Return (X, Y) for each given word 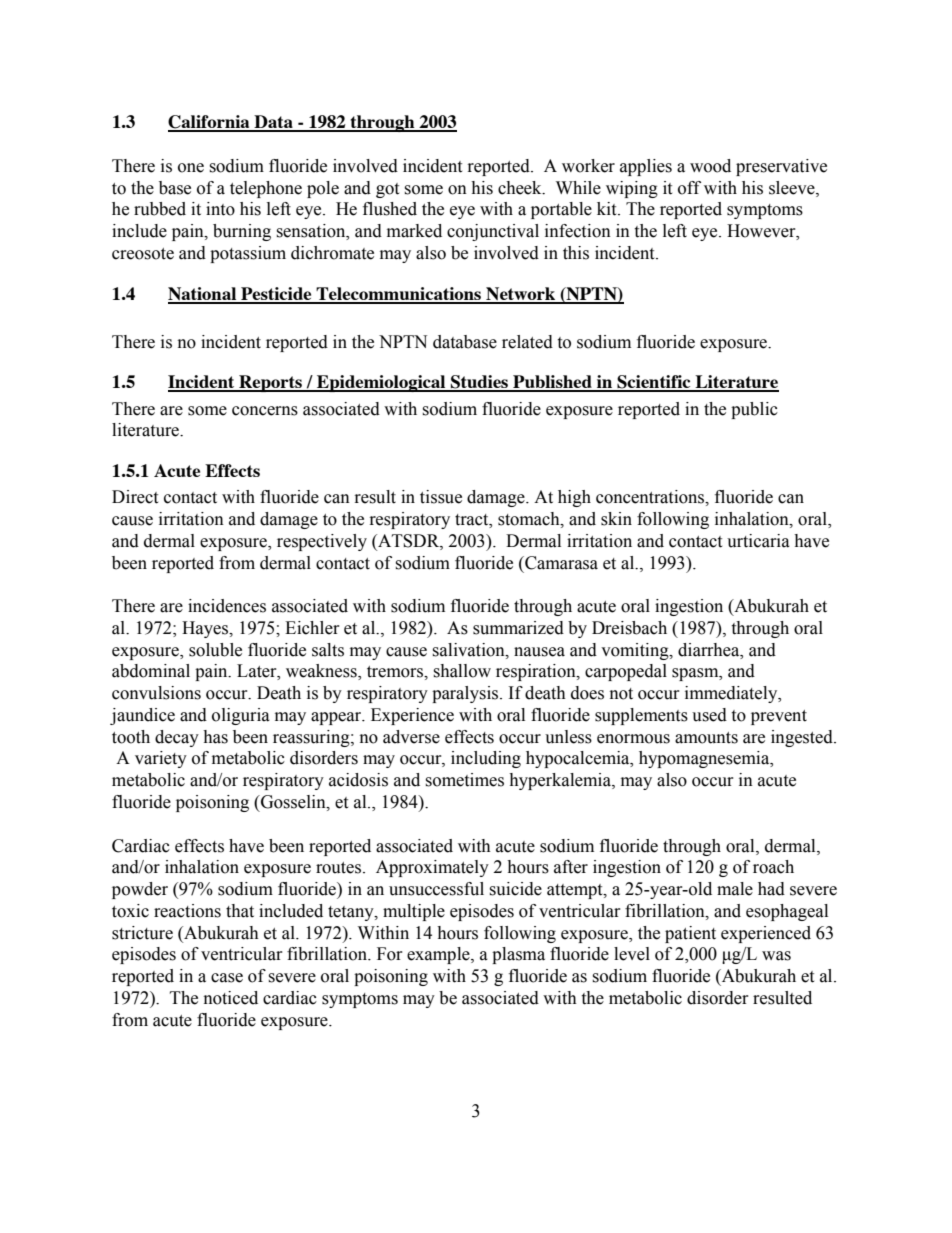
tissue (441, 497)
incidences (227, 606)
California (210, 123)
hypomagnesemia (705, 759)
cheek (521, 188)
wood (710, 166)
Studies (480, 383)
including (486, 759)
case (227, 978)
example (439, 955)
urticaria (758, 541)
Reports (270, 383)
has (215, 737)
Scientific (654, 383)
